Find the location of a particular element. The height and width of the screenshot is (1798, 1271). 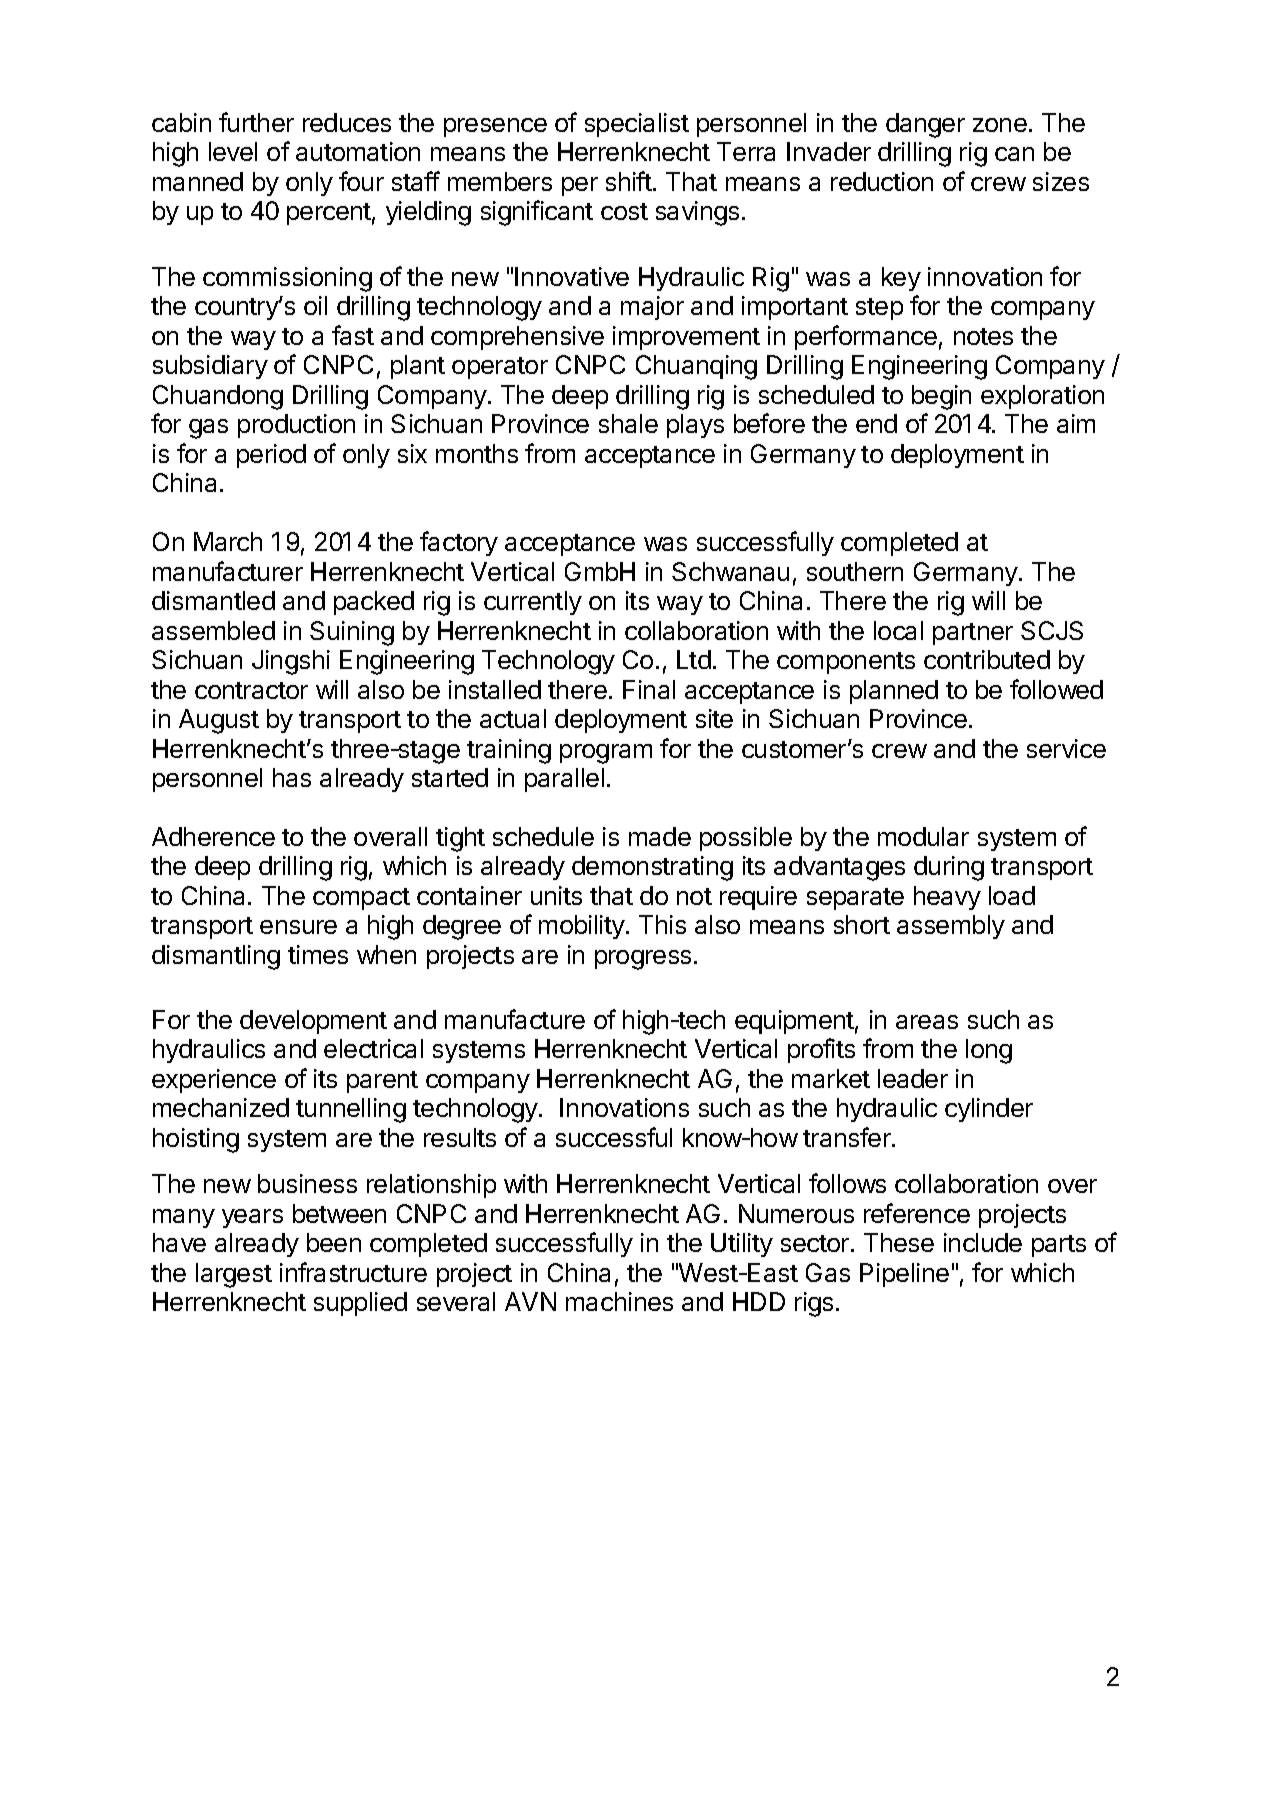

Final is located at coordinates (649, 689).
